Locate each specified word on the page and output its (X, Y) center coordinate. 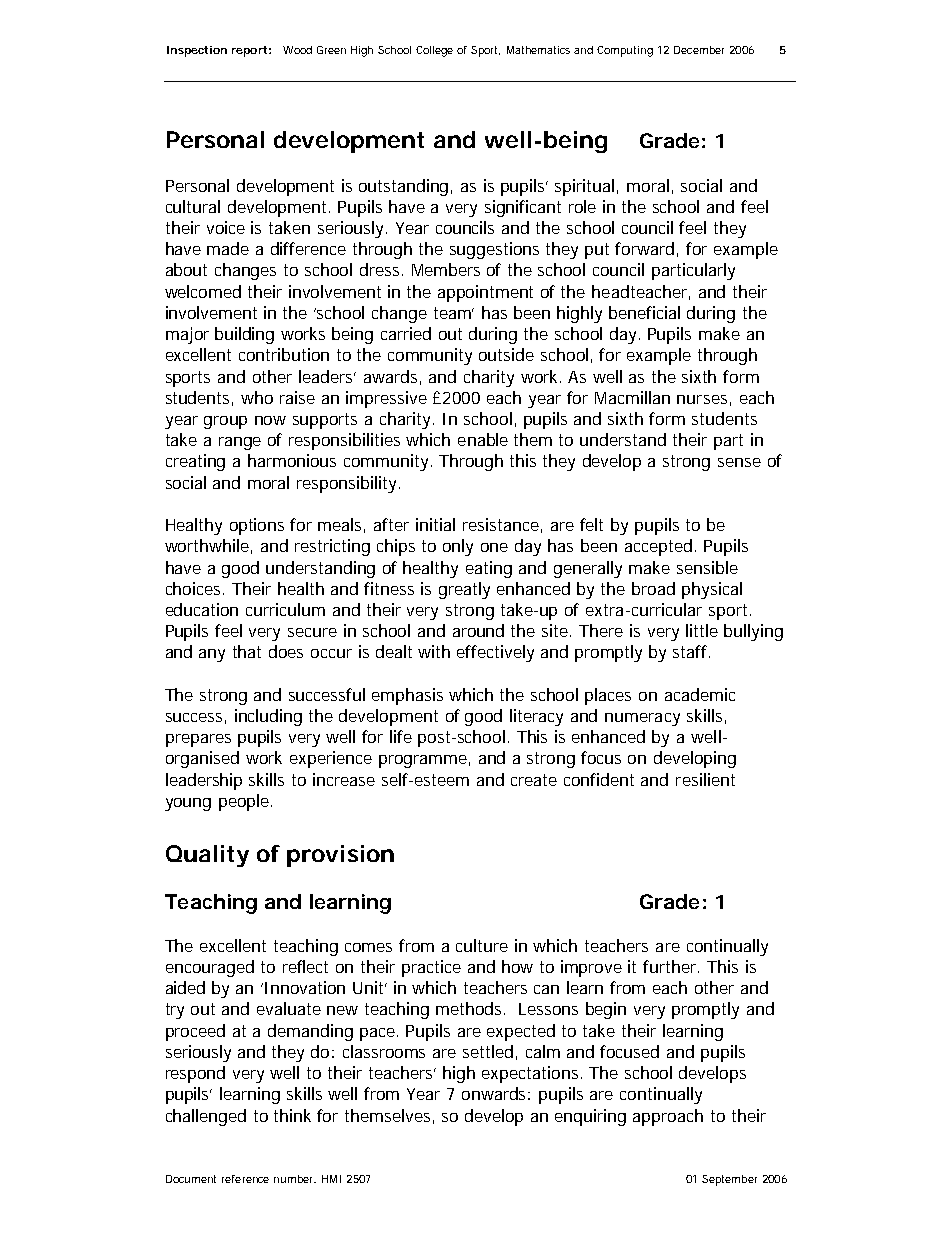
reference (245, 1179)
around (478, 630)
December (699, 50)
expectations (530, 1074)
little (702, 630)
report (249, 51)
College (434, 51)
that (247, 651)
